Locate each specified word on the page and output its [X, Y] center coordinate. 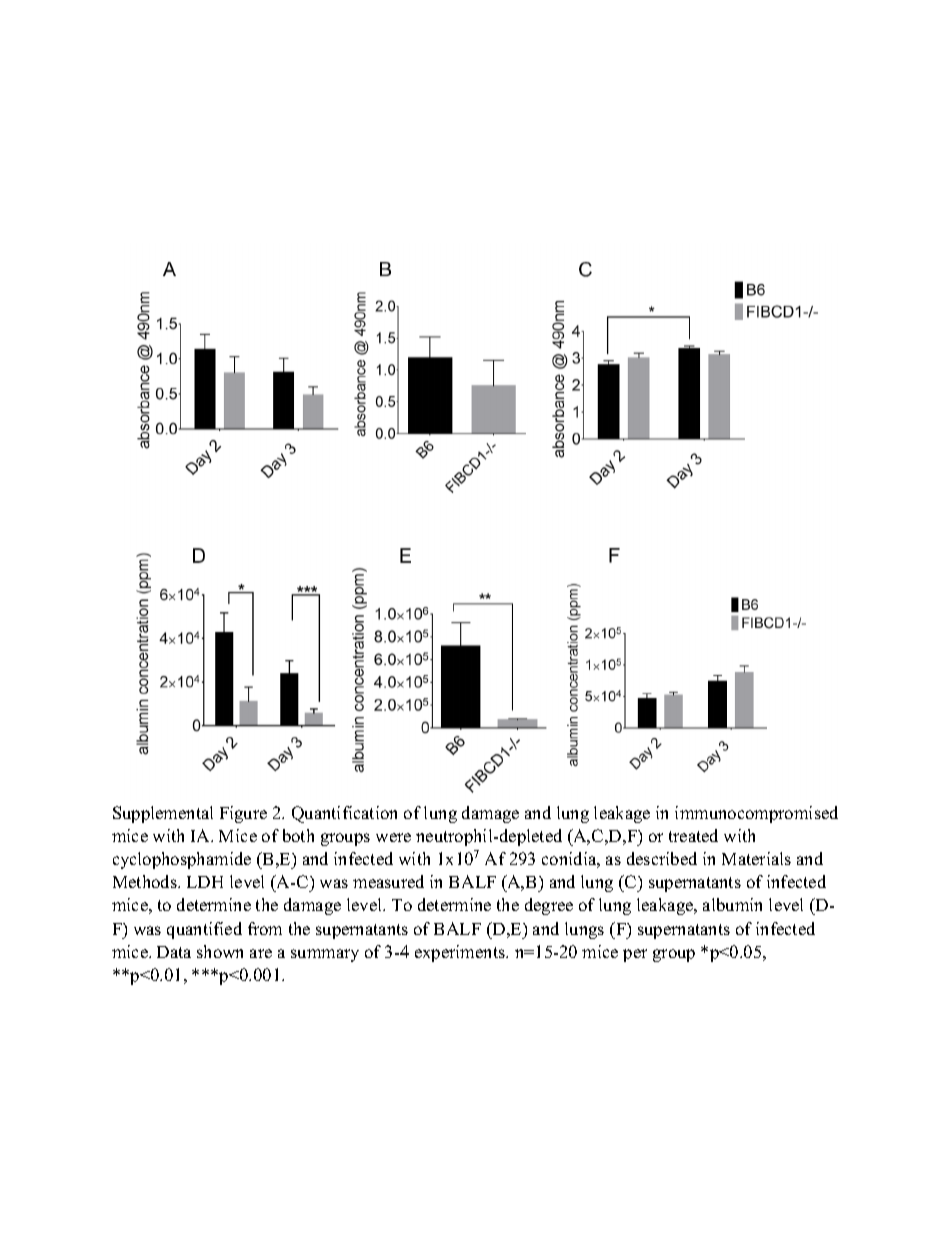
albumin [732, 904]
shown [220, 951]
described [662, 858]
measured [388, 881]
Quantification [344, 814]
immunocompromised [756, 814]
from [265, 928]
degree [549, 906]
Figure [243, 814]
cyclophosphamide [182, 860]
